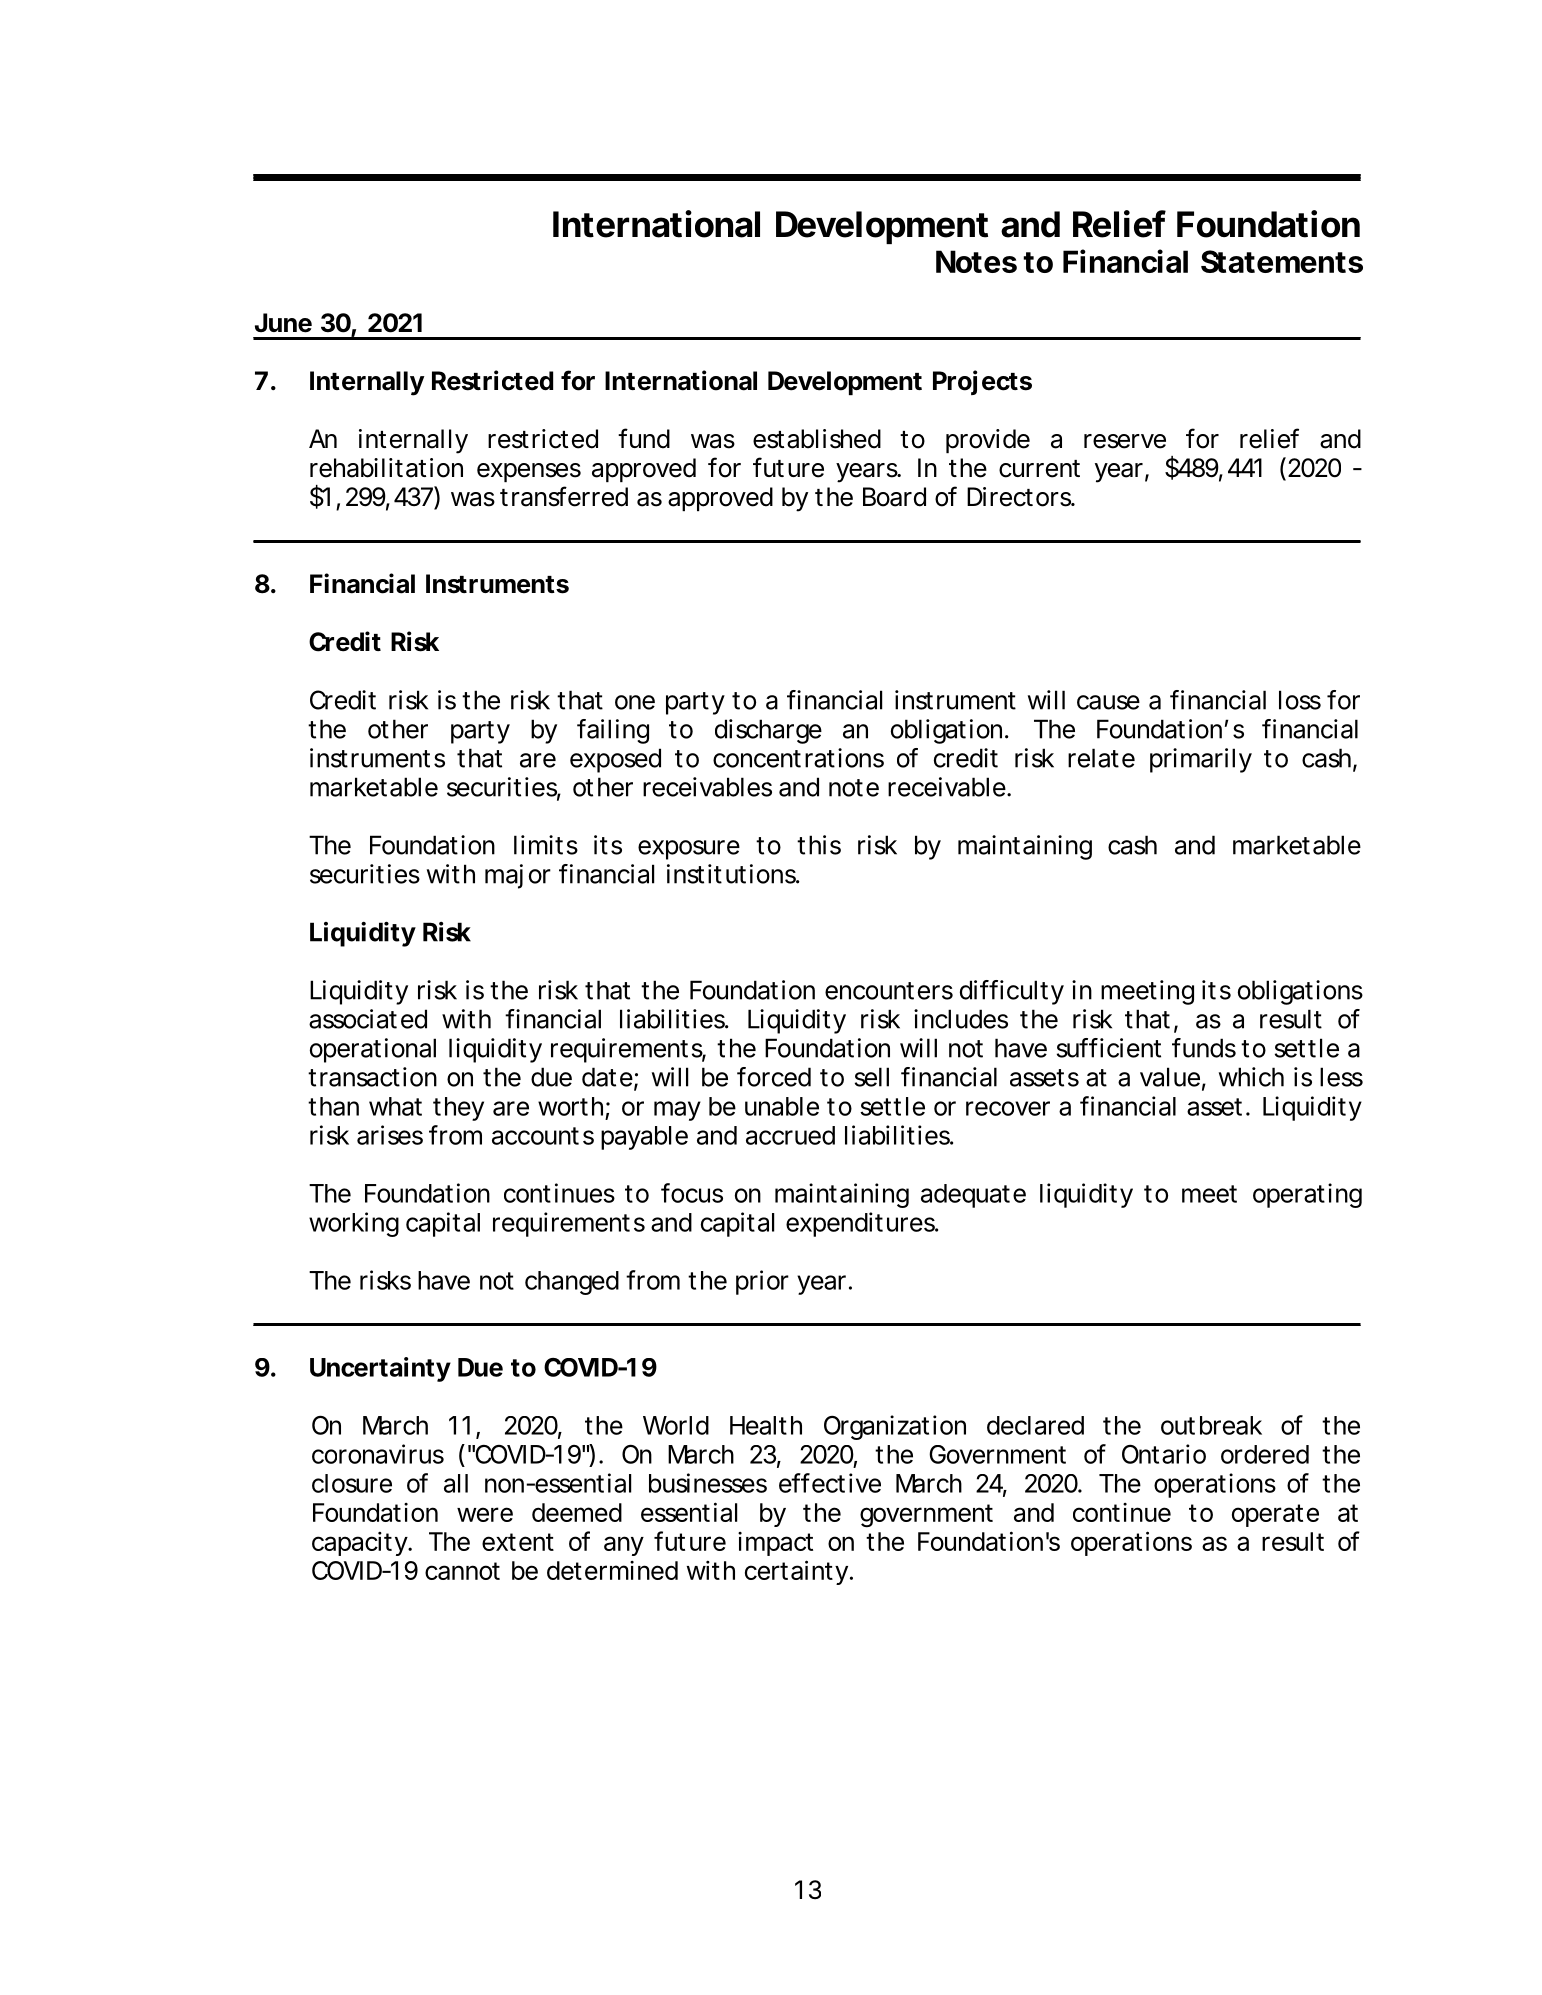 Image resolution: width=1542 pixels, height=1995 pixels. I want to click on this, so click(819, 845).
